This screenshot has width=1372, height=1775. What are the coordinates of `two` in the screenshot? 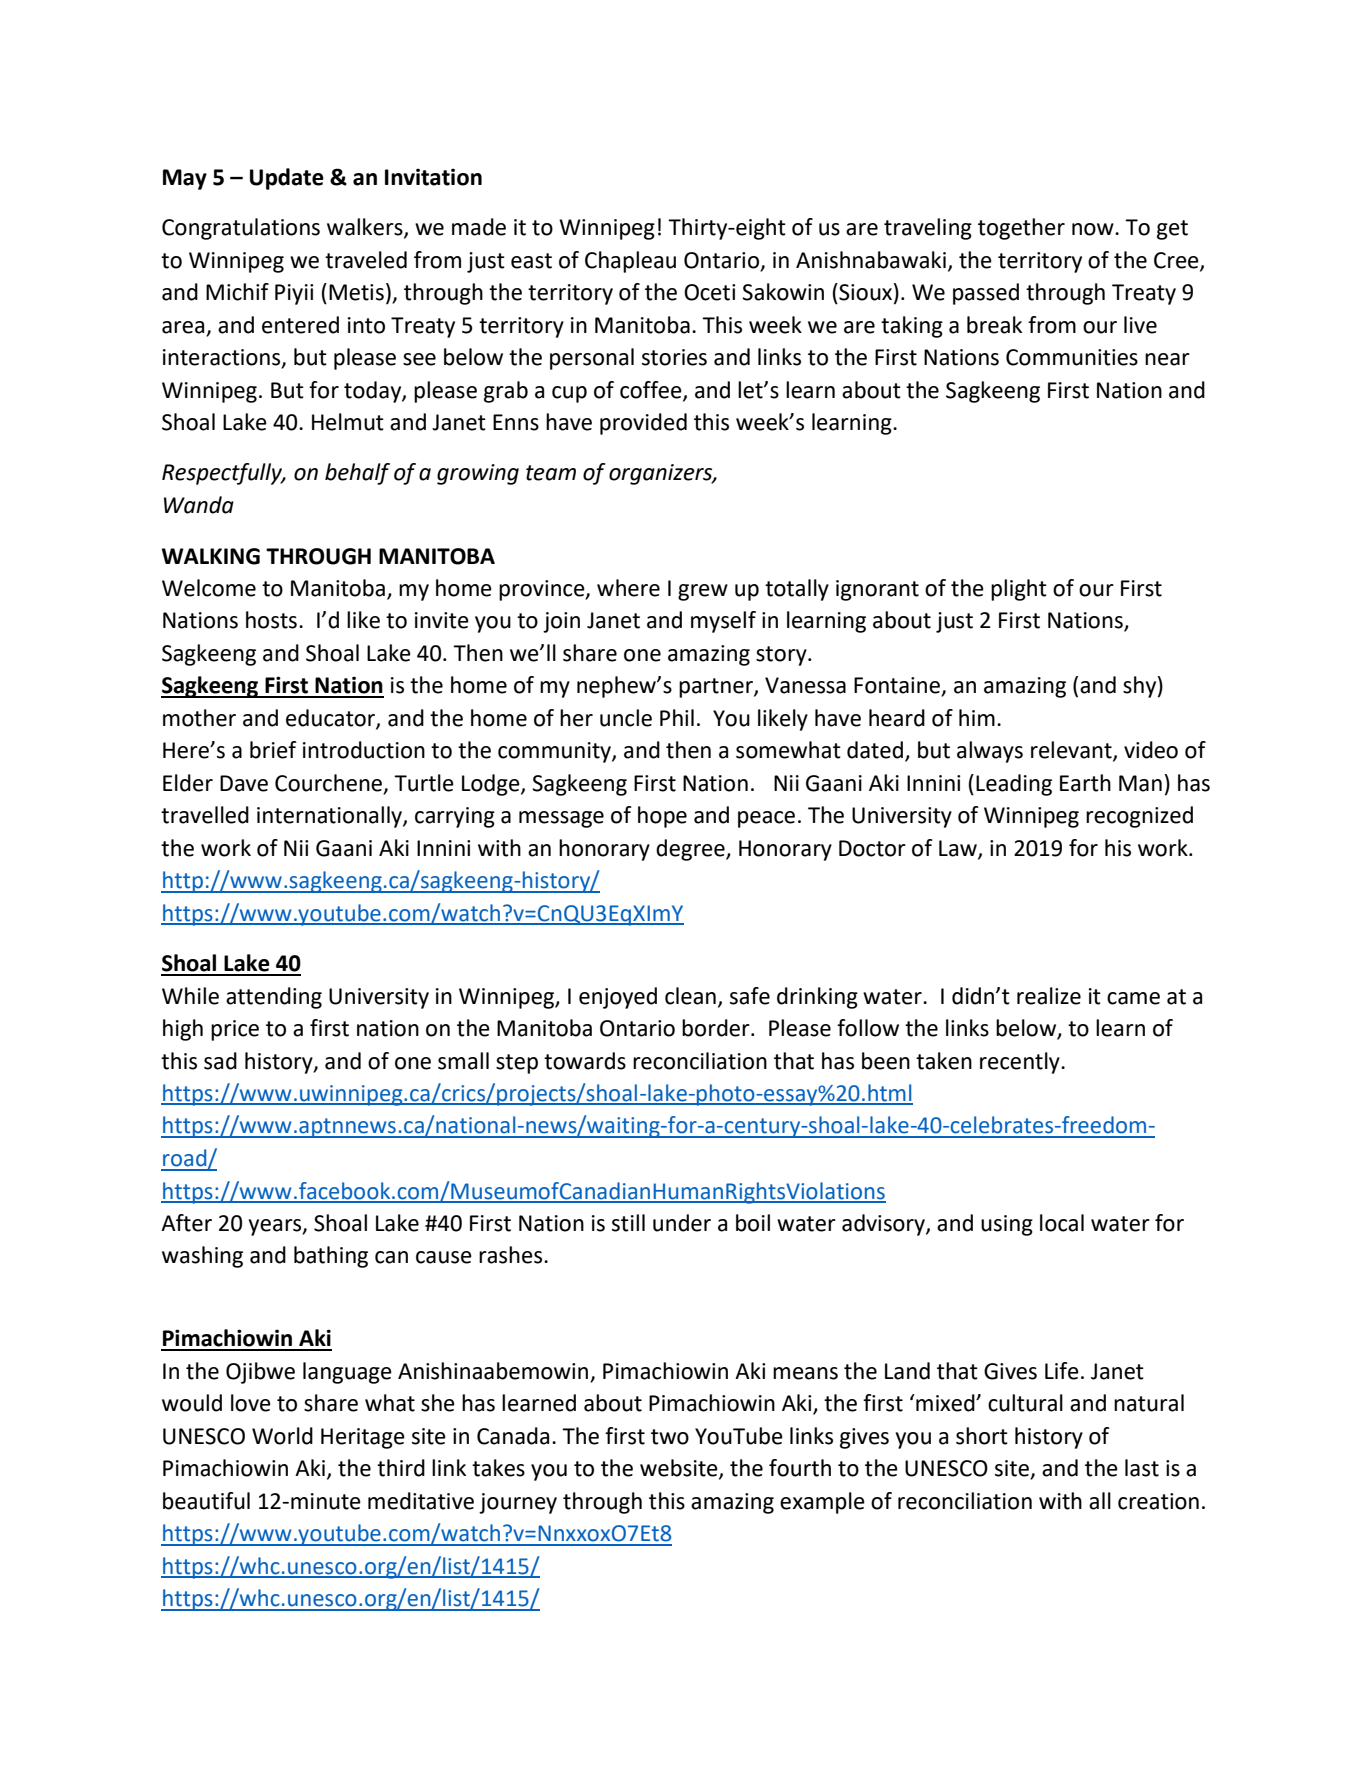 It's located at (670, 1437).
